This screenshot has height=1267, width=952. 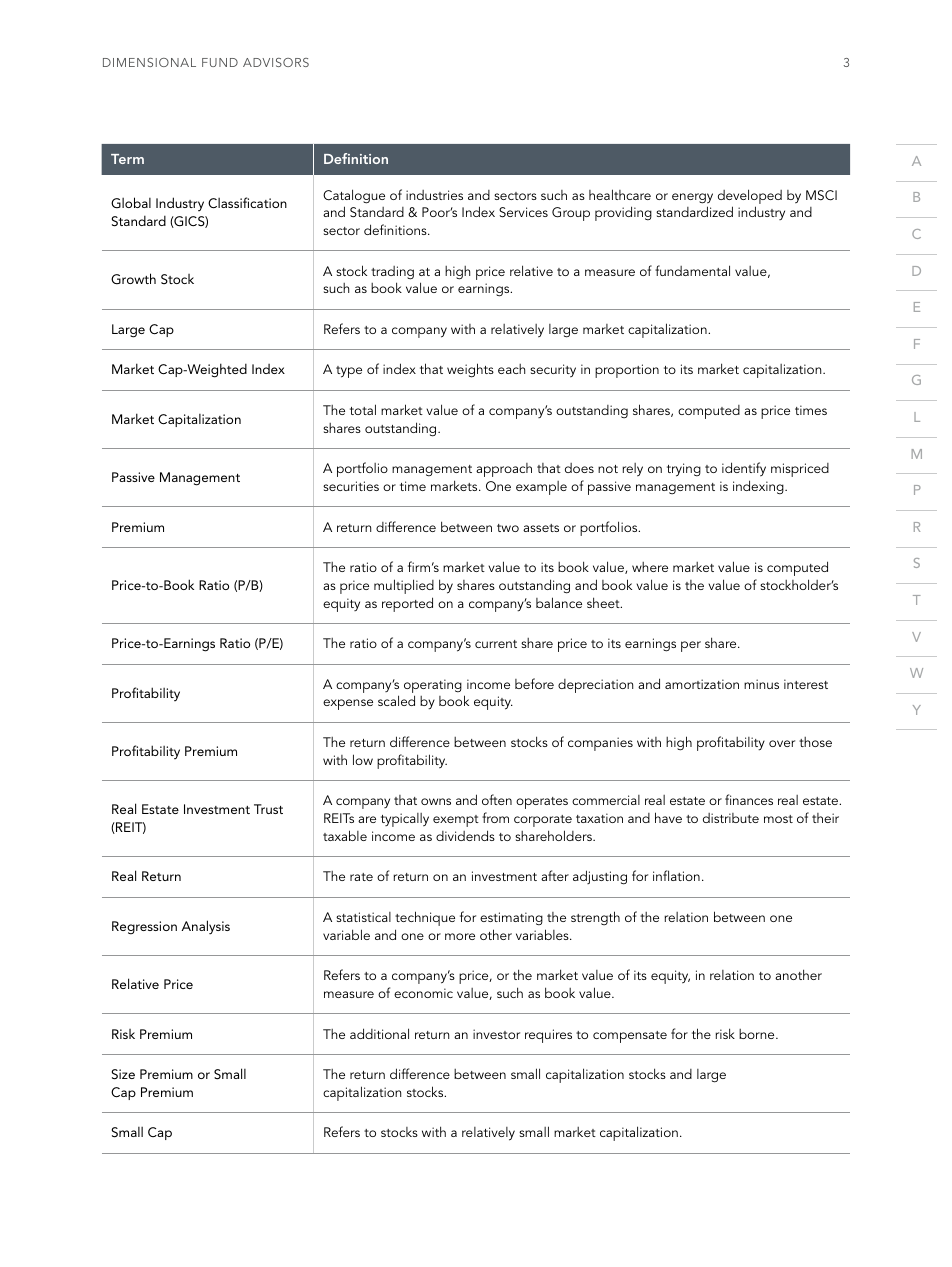 I want to click on over, so click(x=782, y=743).
